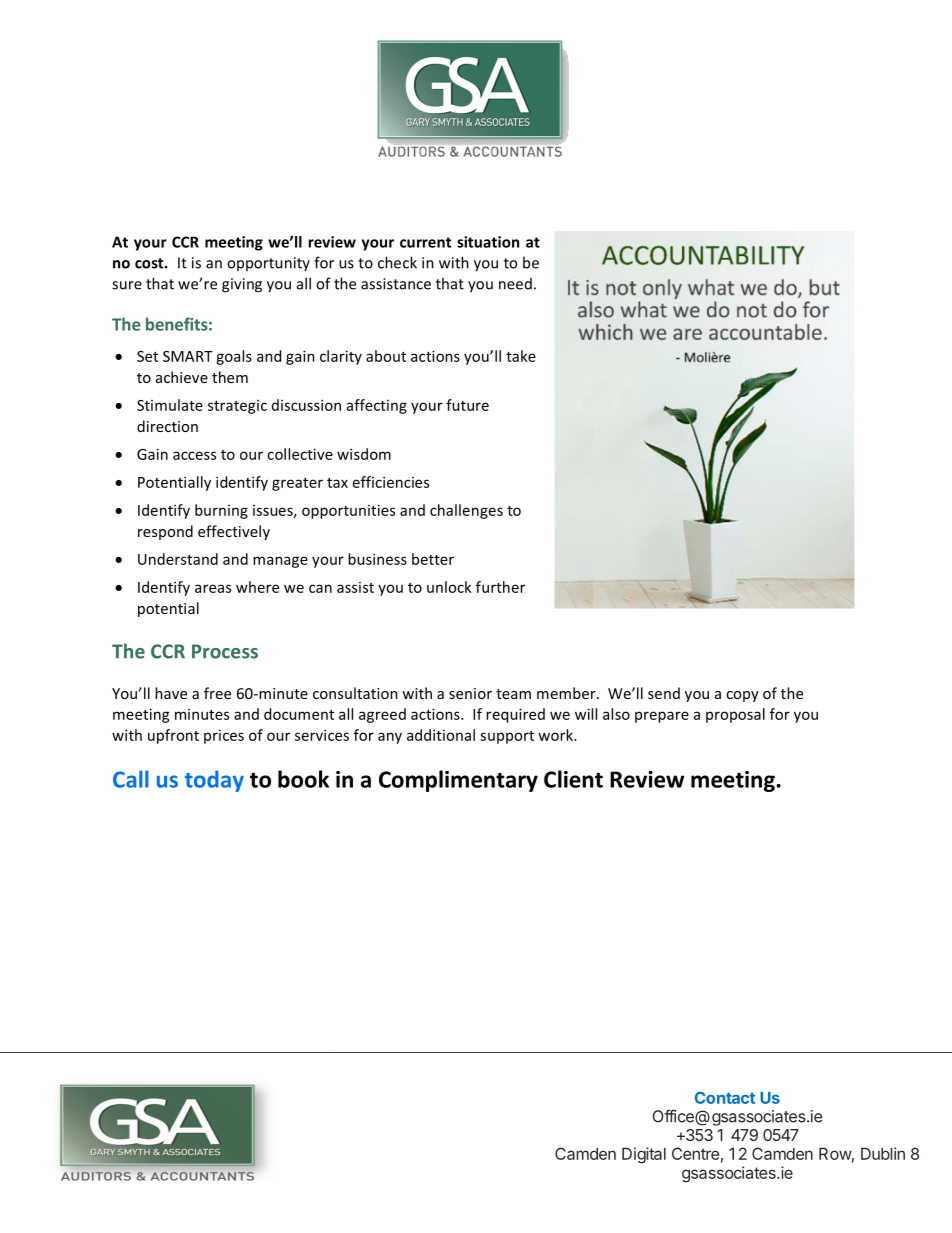  Describe the element at coordinates (521, 356) in the page. I see `take` at that location.
